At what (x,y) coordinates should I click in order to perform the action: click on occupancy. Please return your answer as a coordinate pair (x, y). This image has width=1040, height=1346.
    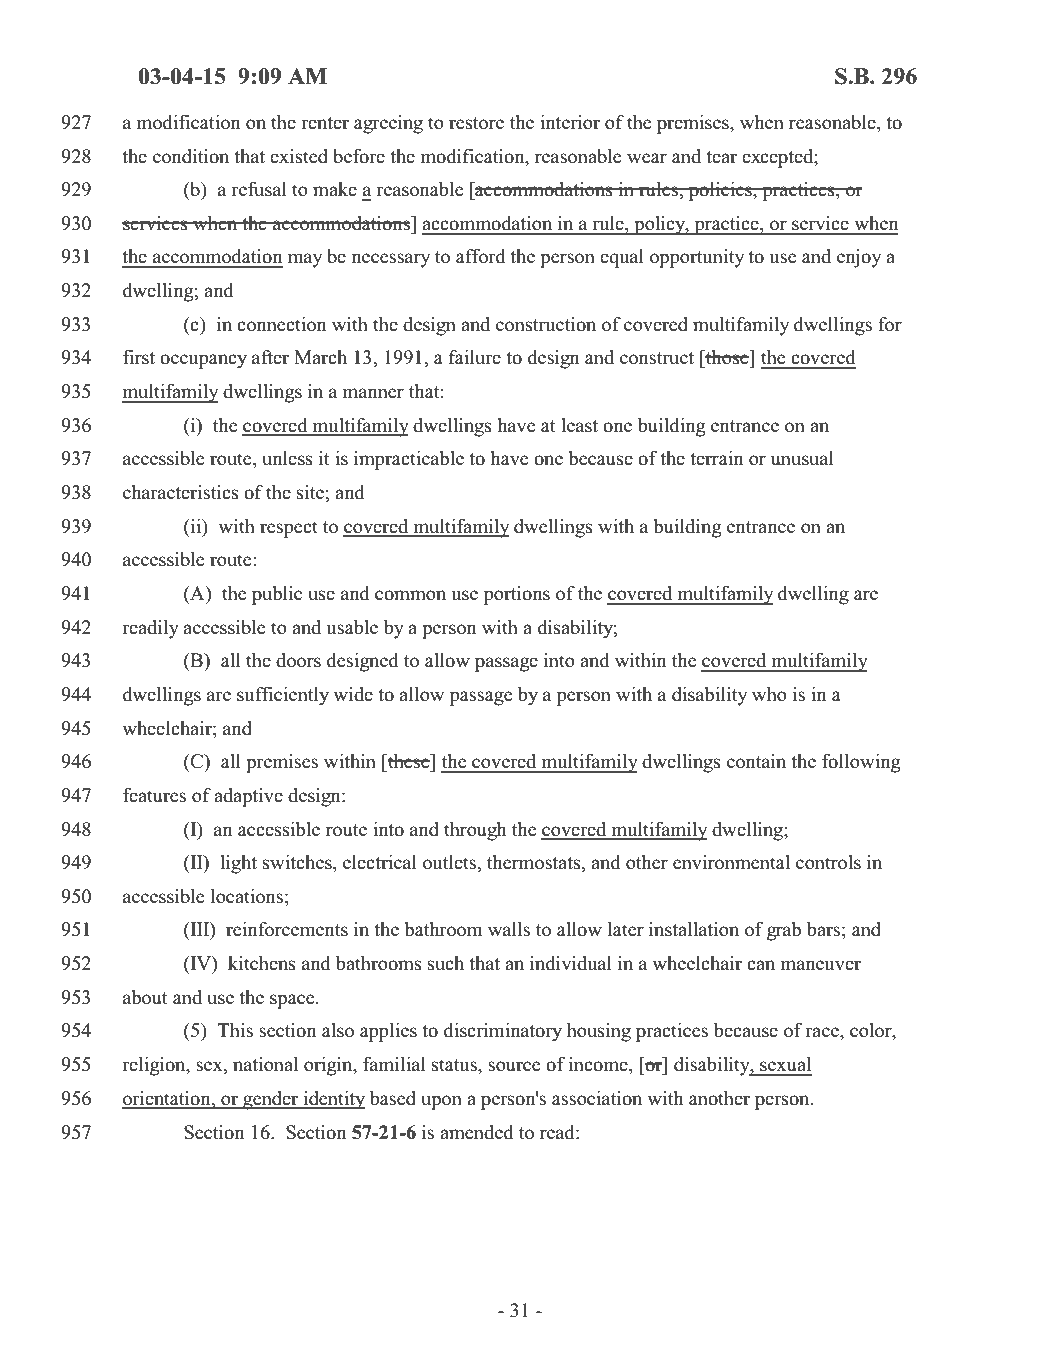
    Looking at the image, I should click on (203, 361).
